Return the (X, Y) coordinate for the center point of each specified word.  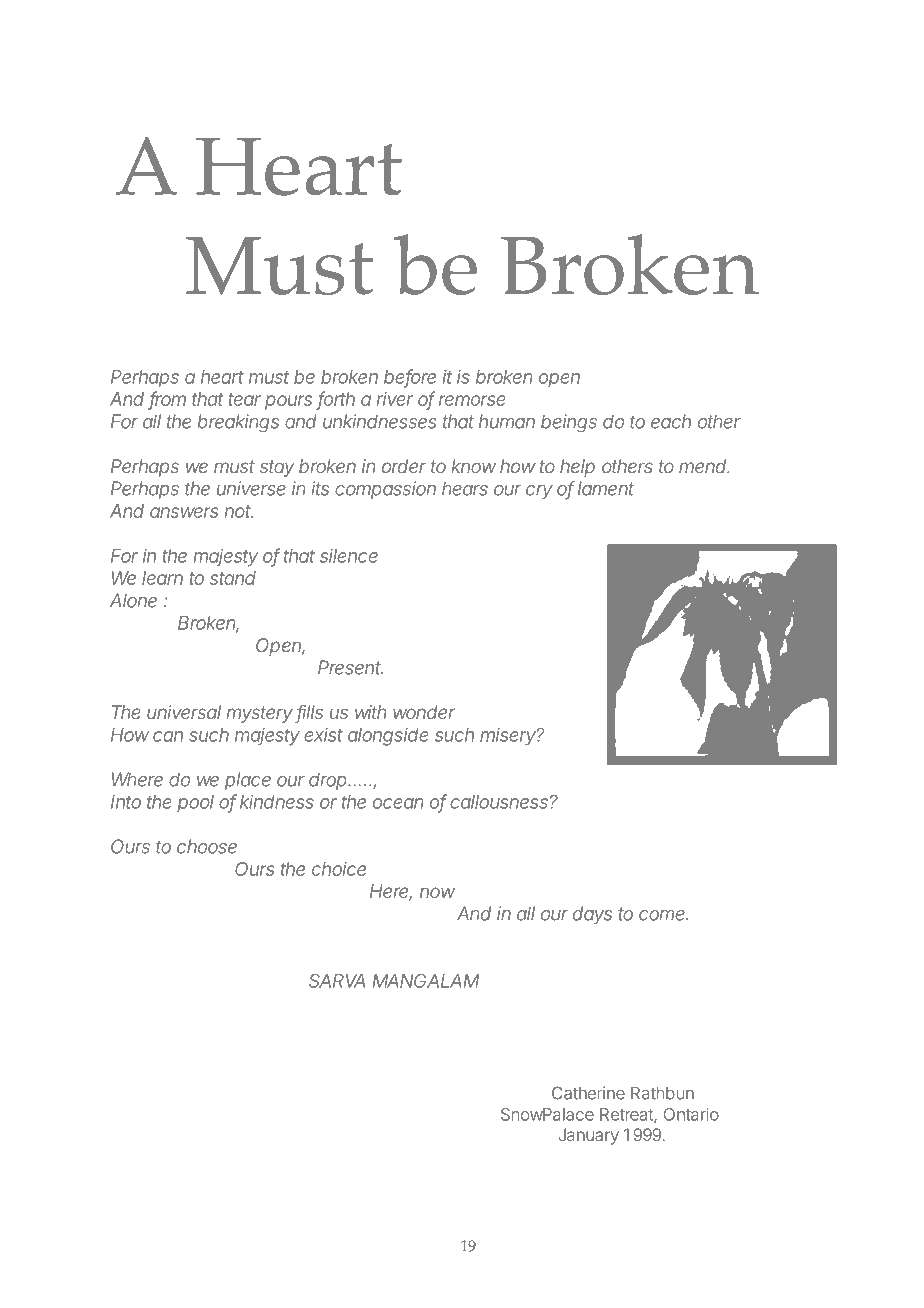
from (167, 400)
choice (339, 869)
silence (349, 556)
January (588, 1136)
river (395, 399)
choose (207, 846)
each (671, 421)
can (168, 736)
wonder (424, 712)
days (592, 915)
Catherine (588, 1093)
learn (162, 578)
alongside (388, 737)
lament (606, 488)
